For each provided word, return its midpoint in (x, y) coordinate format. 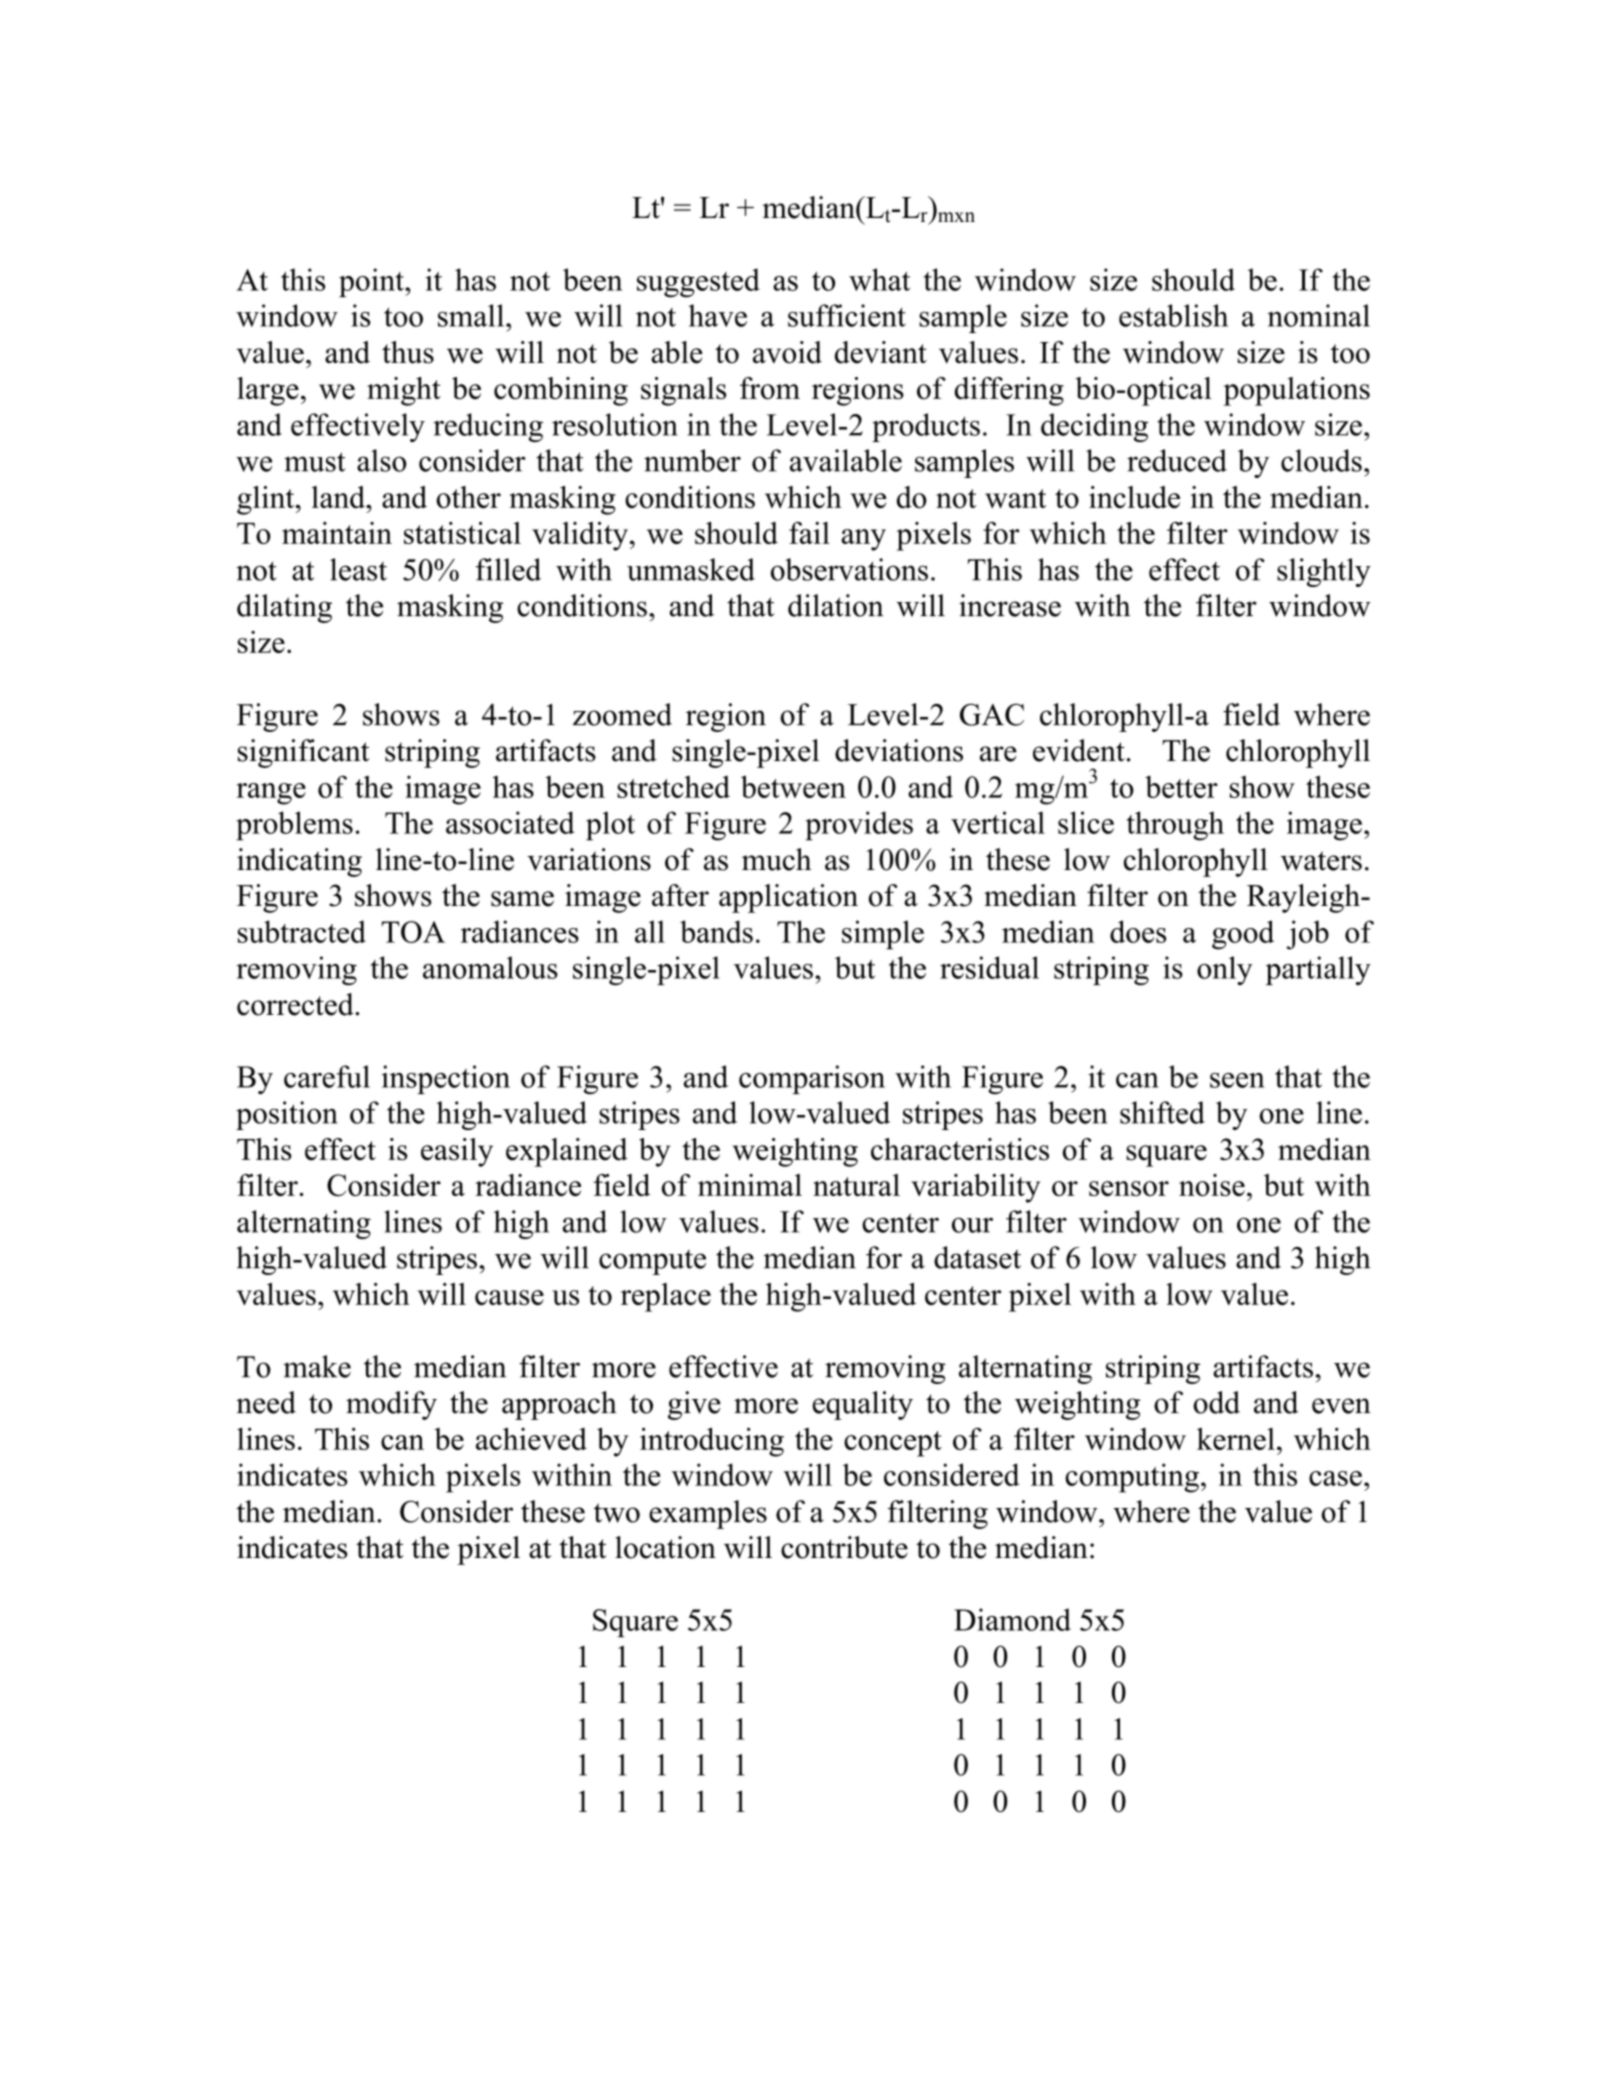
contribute (844, 1547)
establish (1173, 315)
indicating (299, 862)
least (358, 569)
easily (457, 1152)
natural (856, 1185)
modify (391, 1405)
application (788, 898)
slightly (1324, 572)
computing (1132, 1478)
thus (408, 352)
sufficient (847, 315)
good (1243, 935)
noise (1212, 1185)
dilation (835, 605)
